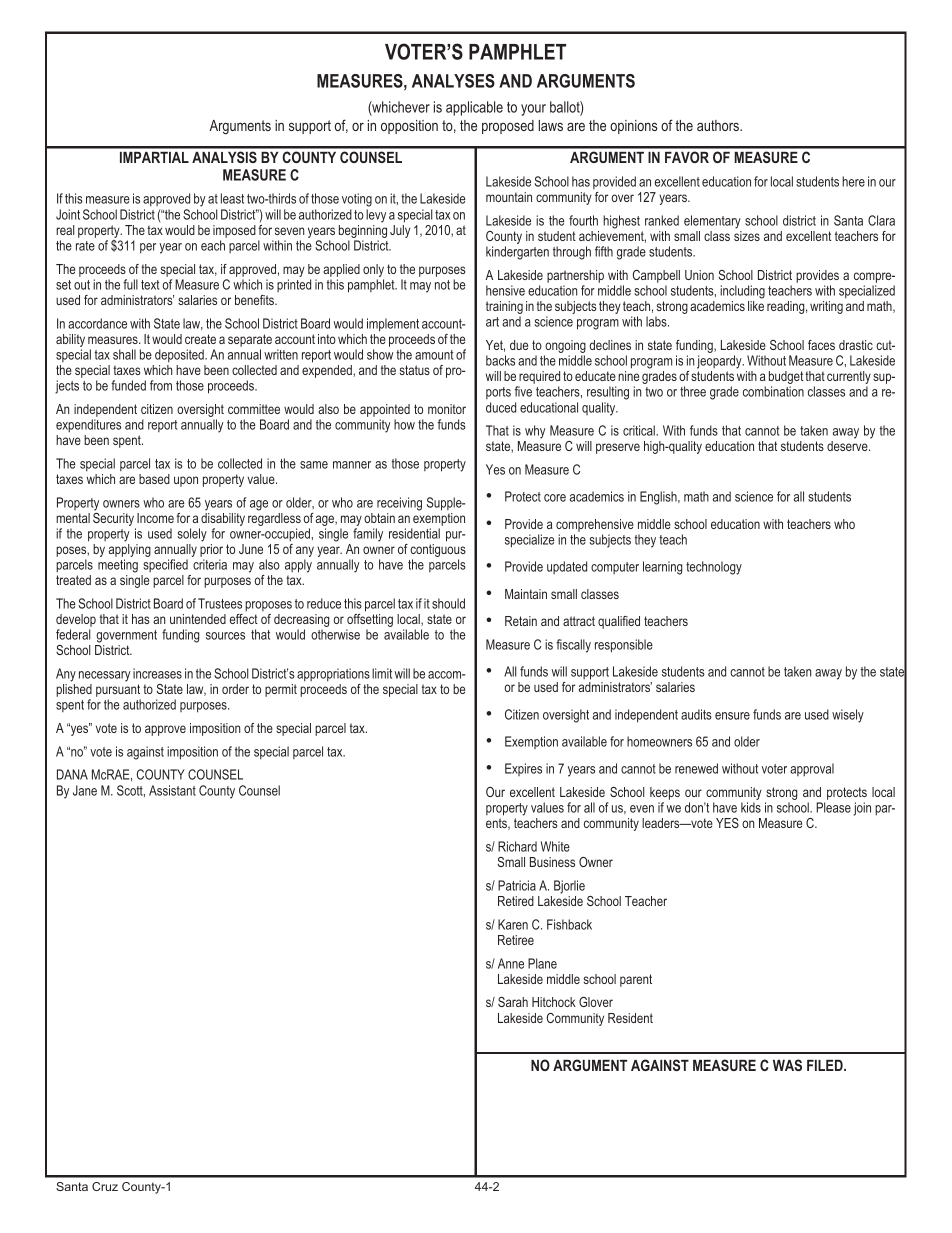  I want to click on applicable, so click(474, 108).
